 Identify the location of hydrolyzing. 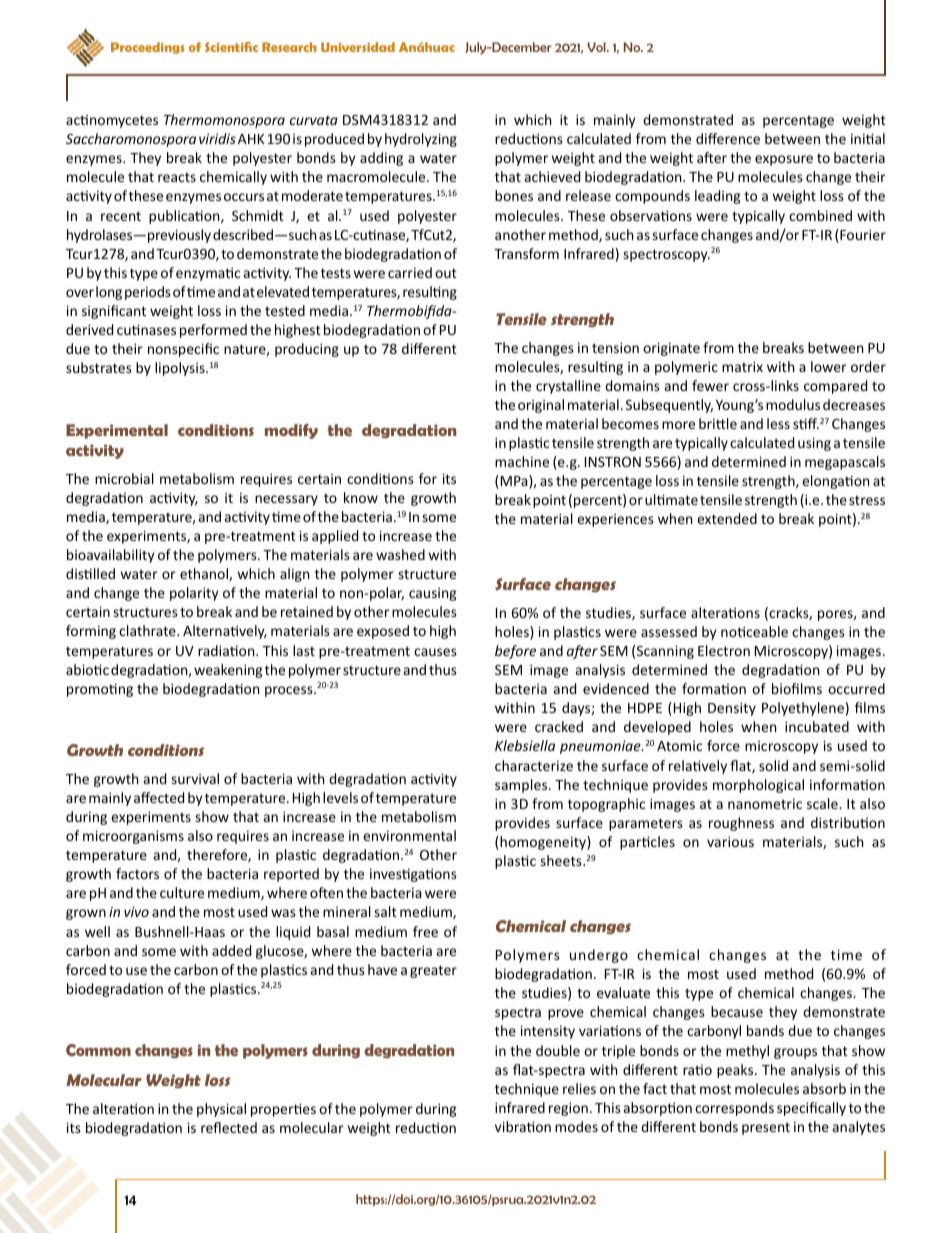
(421, 140).
